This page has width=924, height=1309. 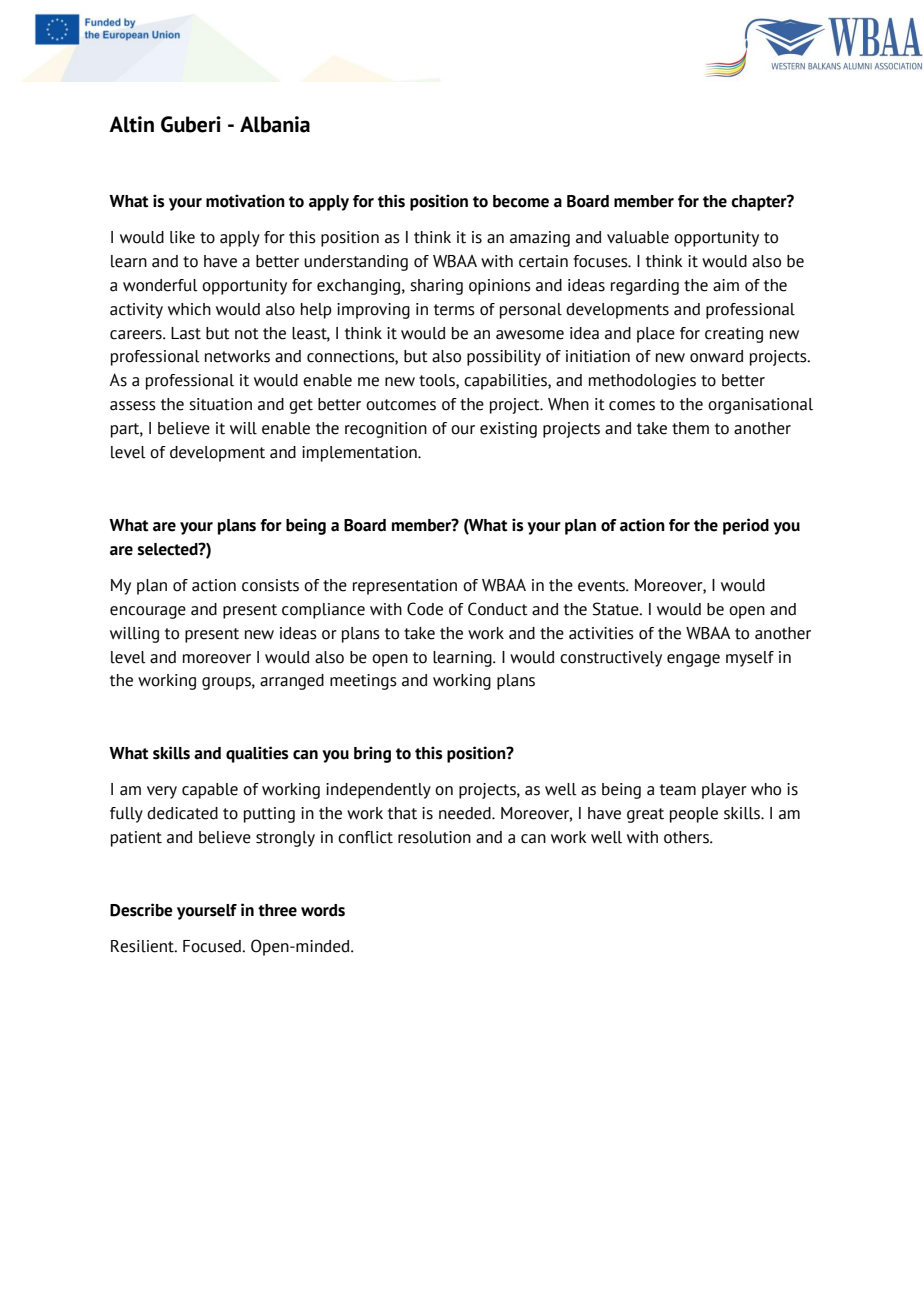 I want to click on Albania, so click(x=275, y=124).
